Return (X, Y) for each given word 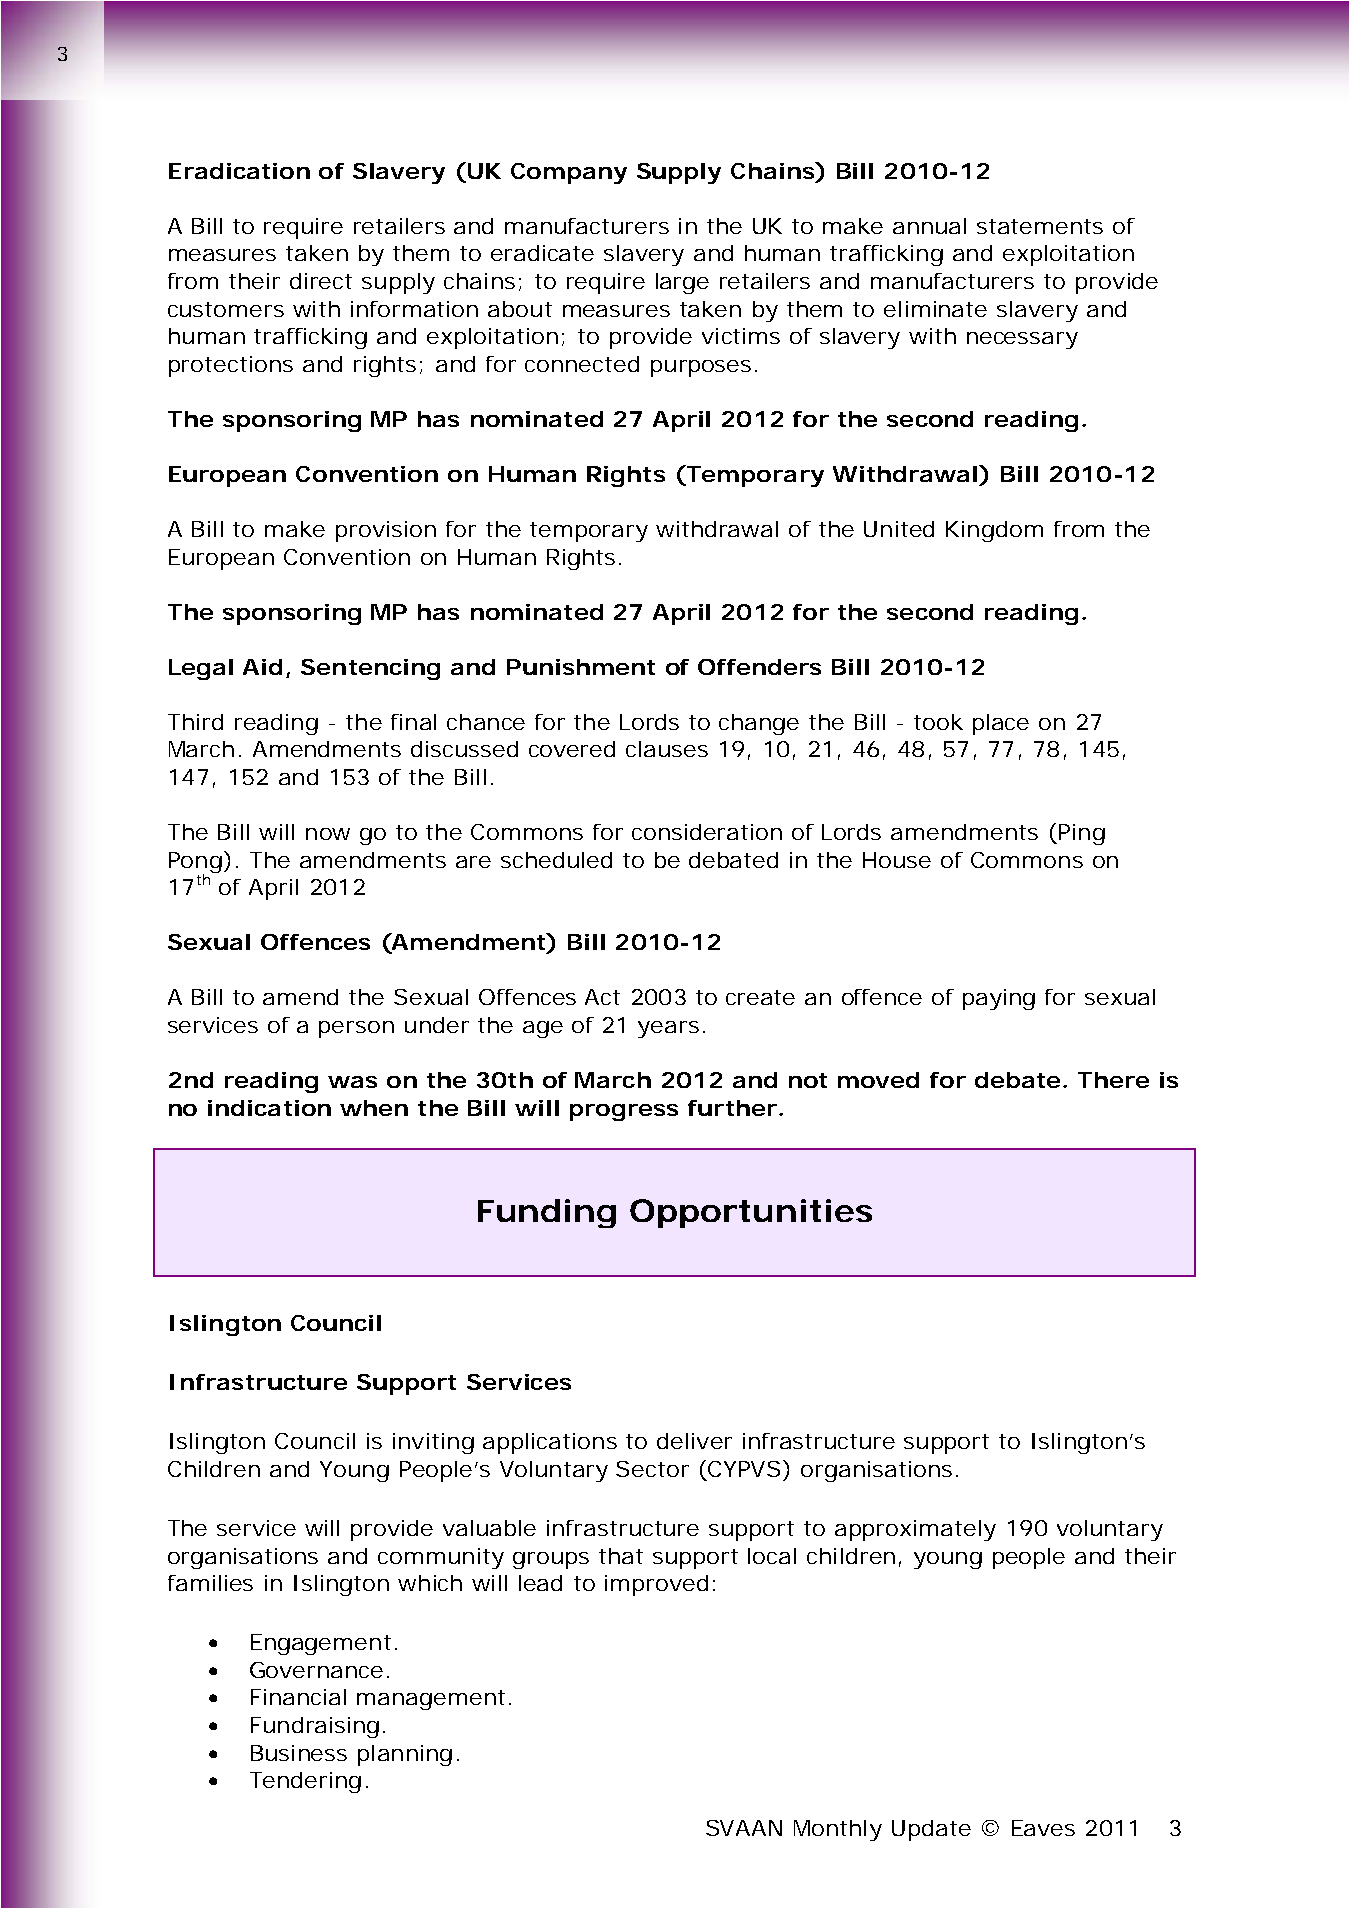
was (352, 1082)
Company (569, 173)
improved (656, 1585)
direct (321, 281)
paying (999, 999)
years (668, 1029)
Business (299, 1753)
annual (929, 226)
